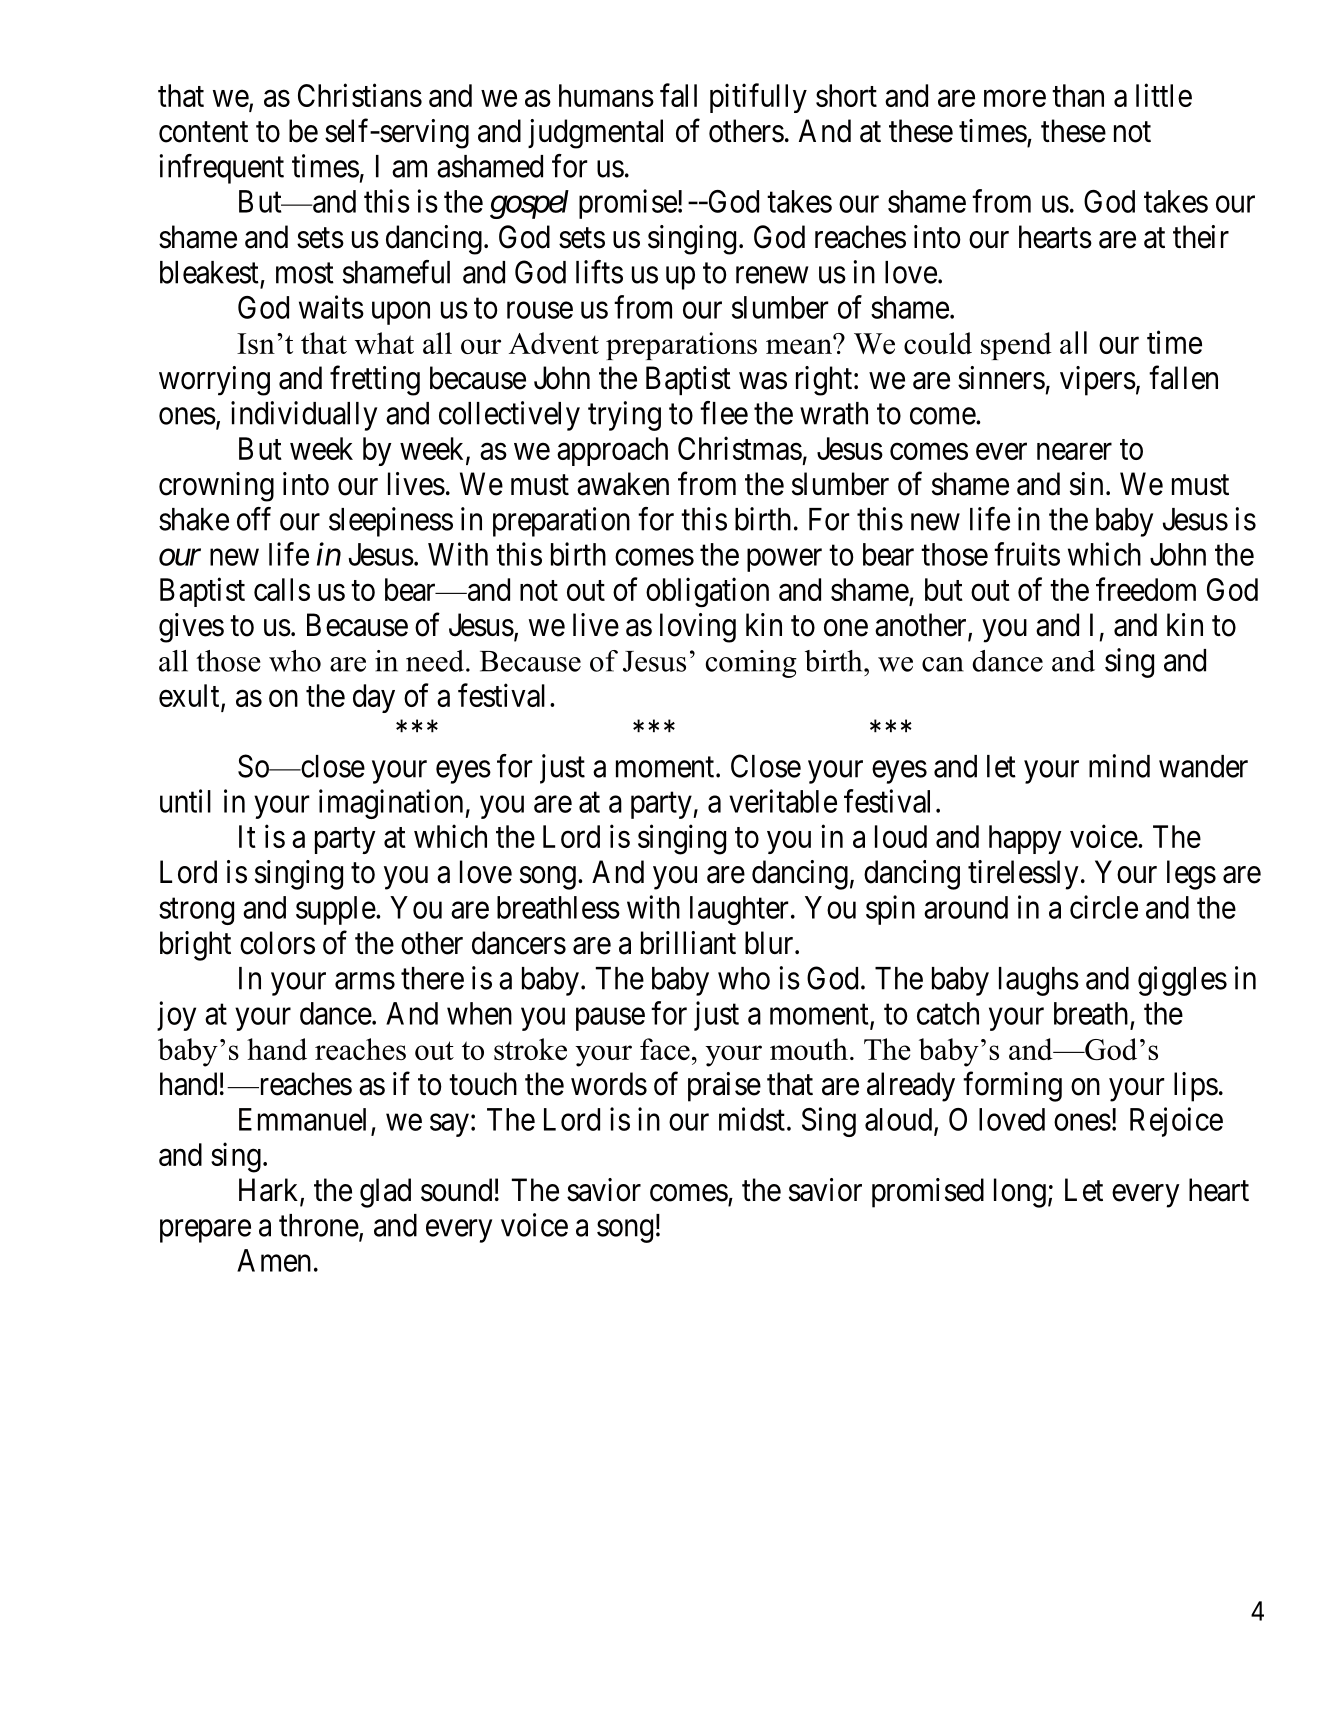 This screenshot has width=1342, height=1736. Describe the element at coordinates (758, 98) in the screenshot. I see `pitifully` at that location.
